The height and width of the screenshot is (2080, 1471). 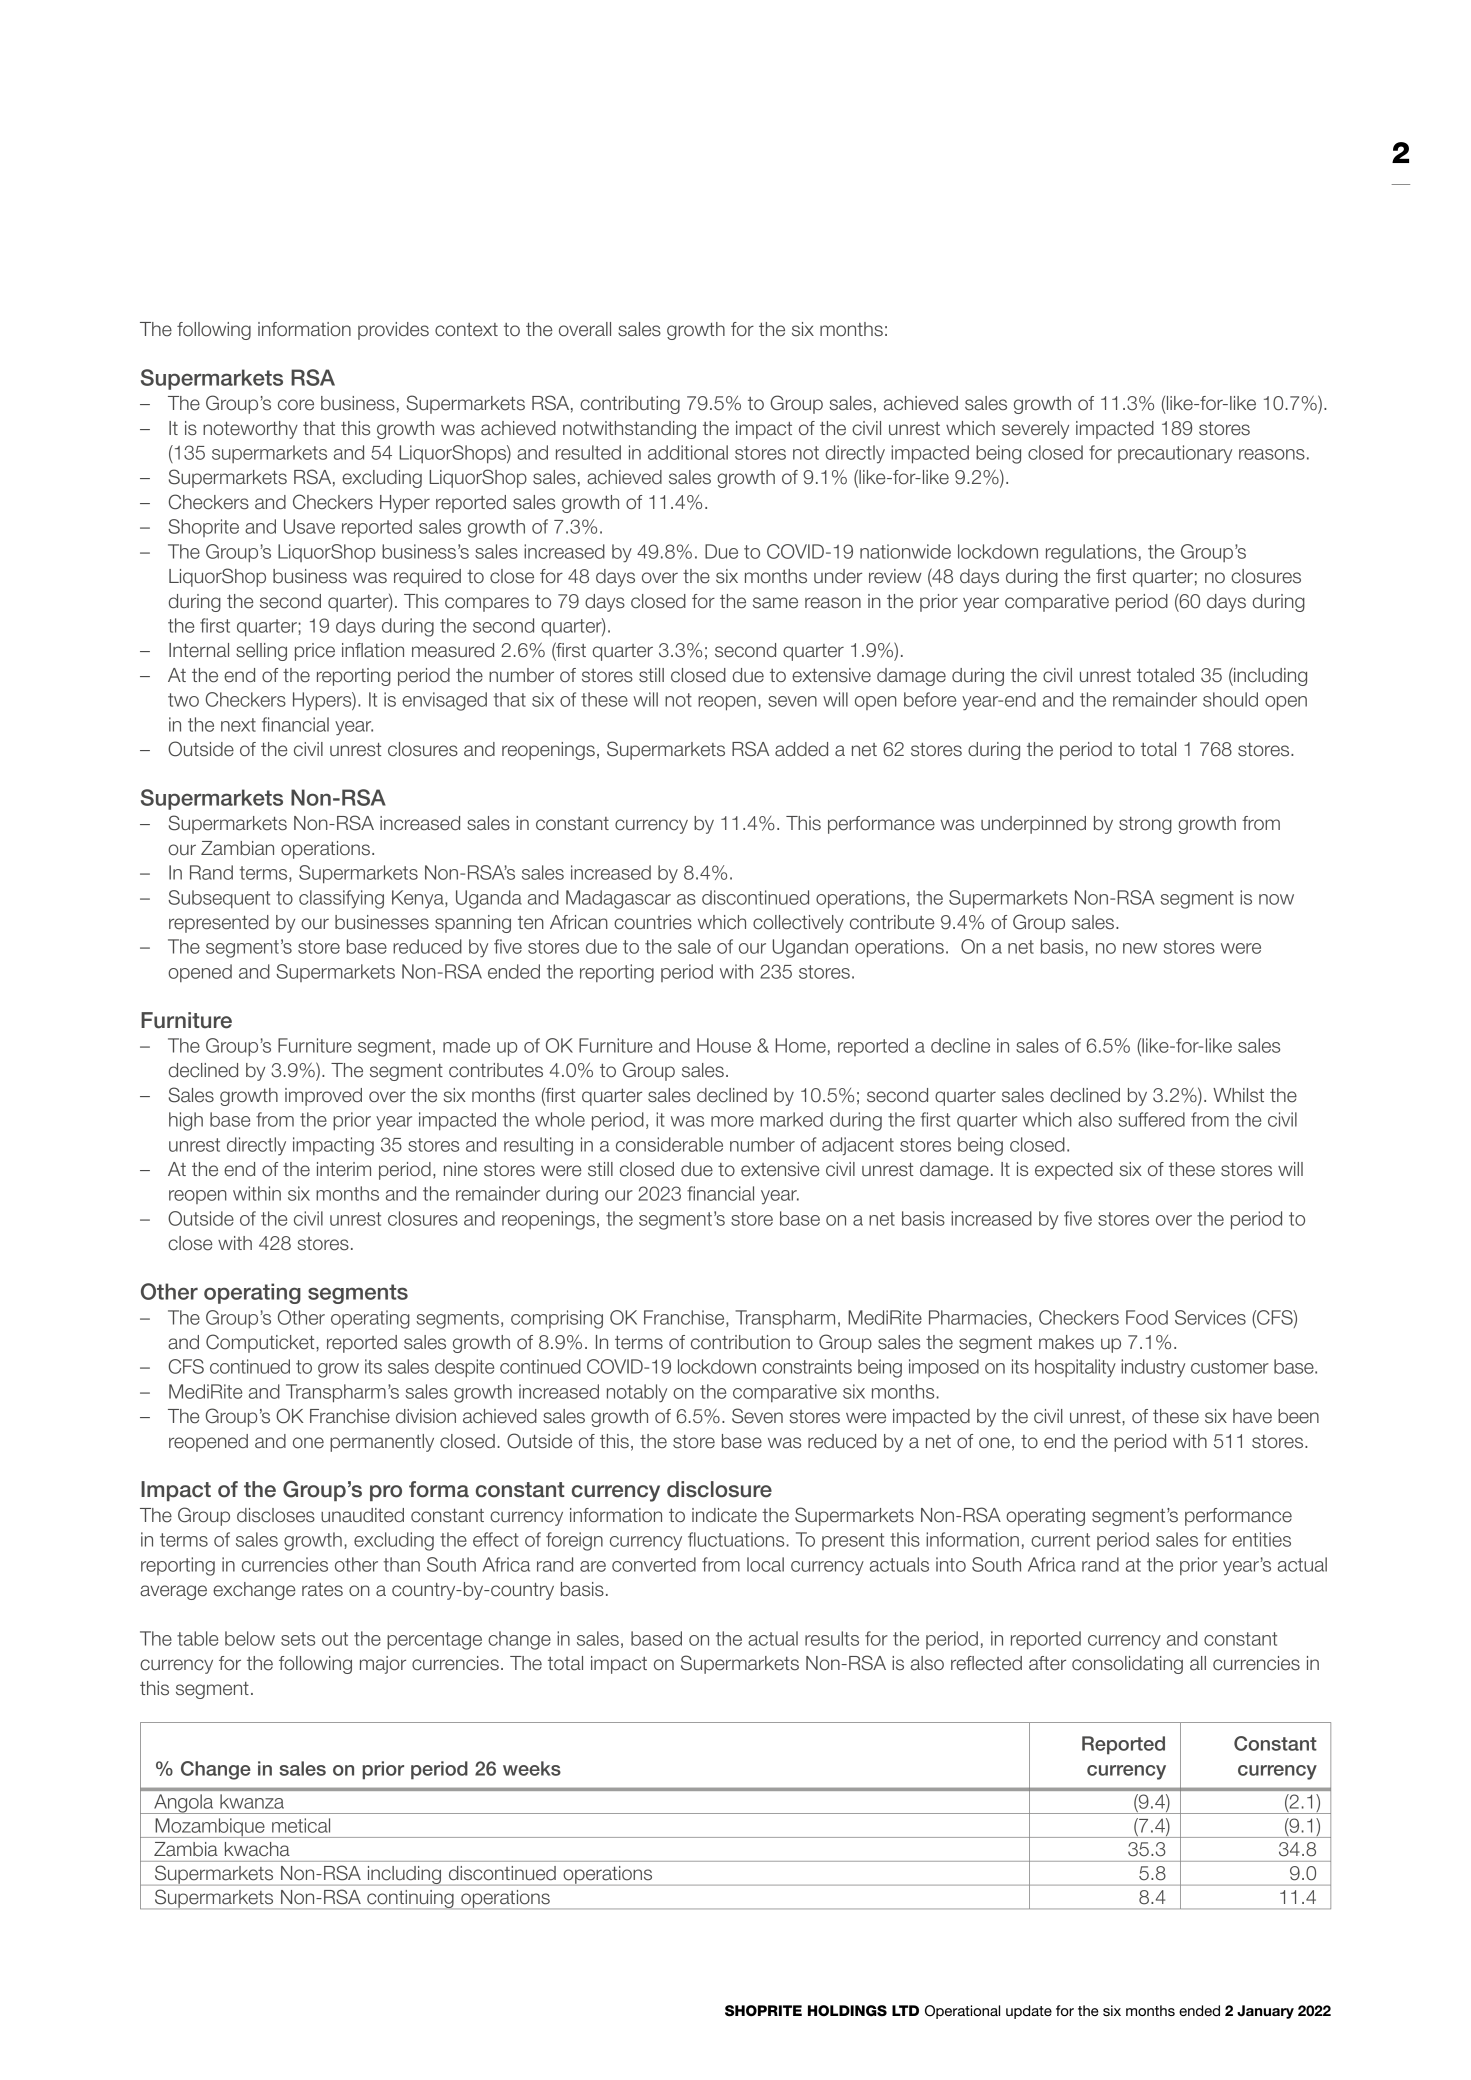 I want to click on core, so click(x=296, y=405).
